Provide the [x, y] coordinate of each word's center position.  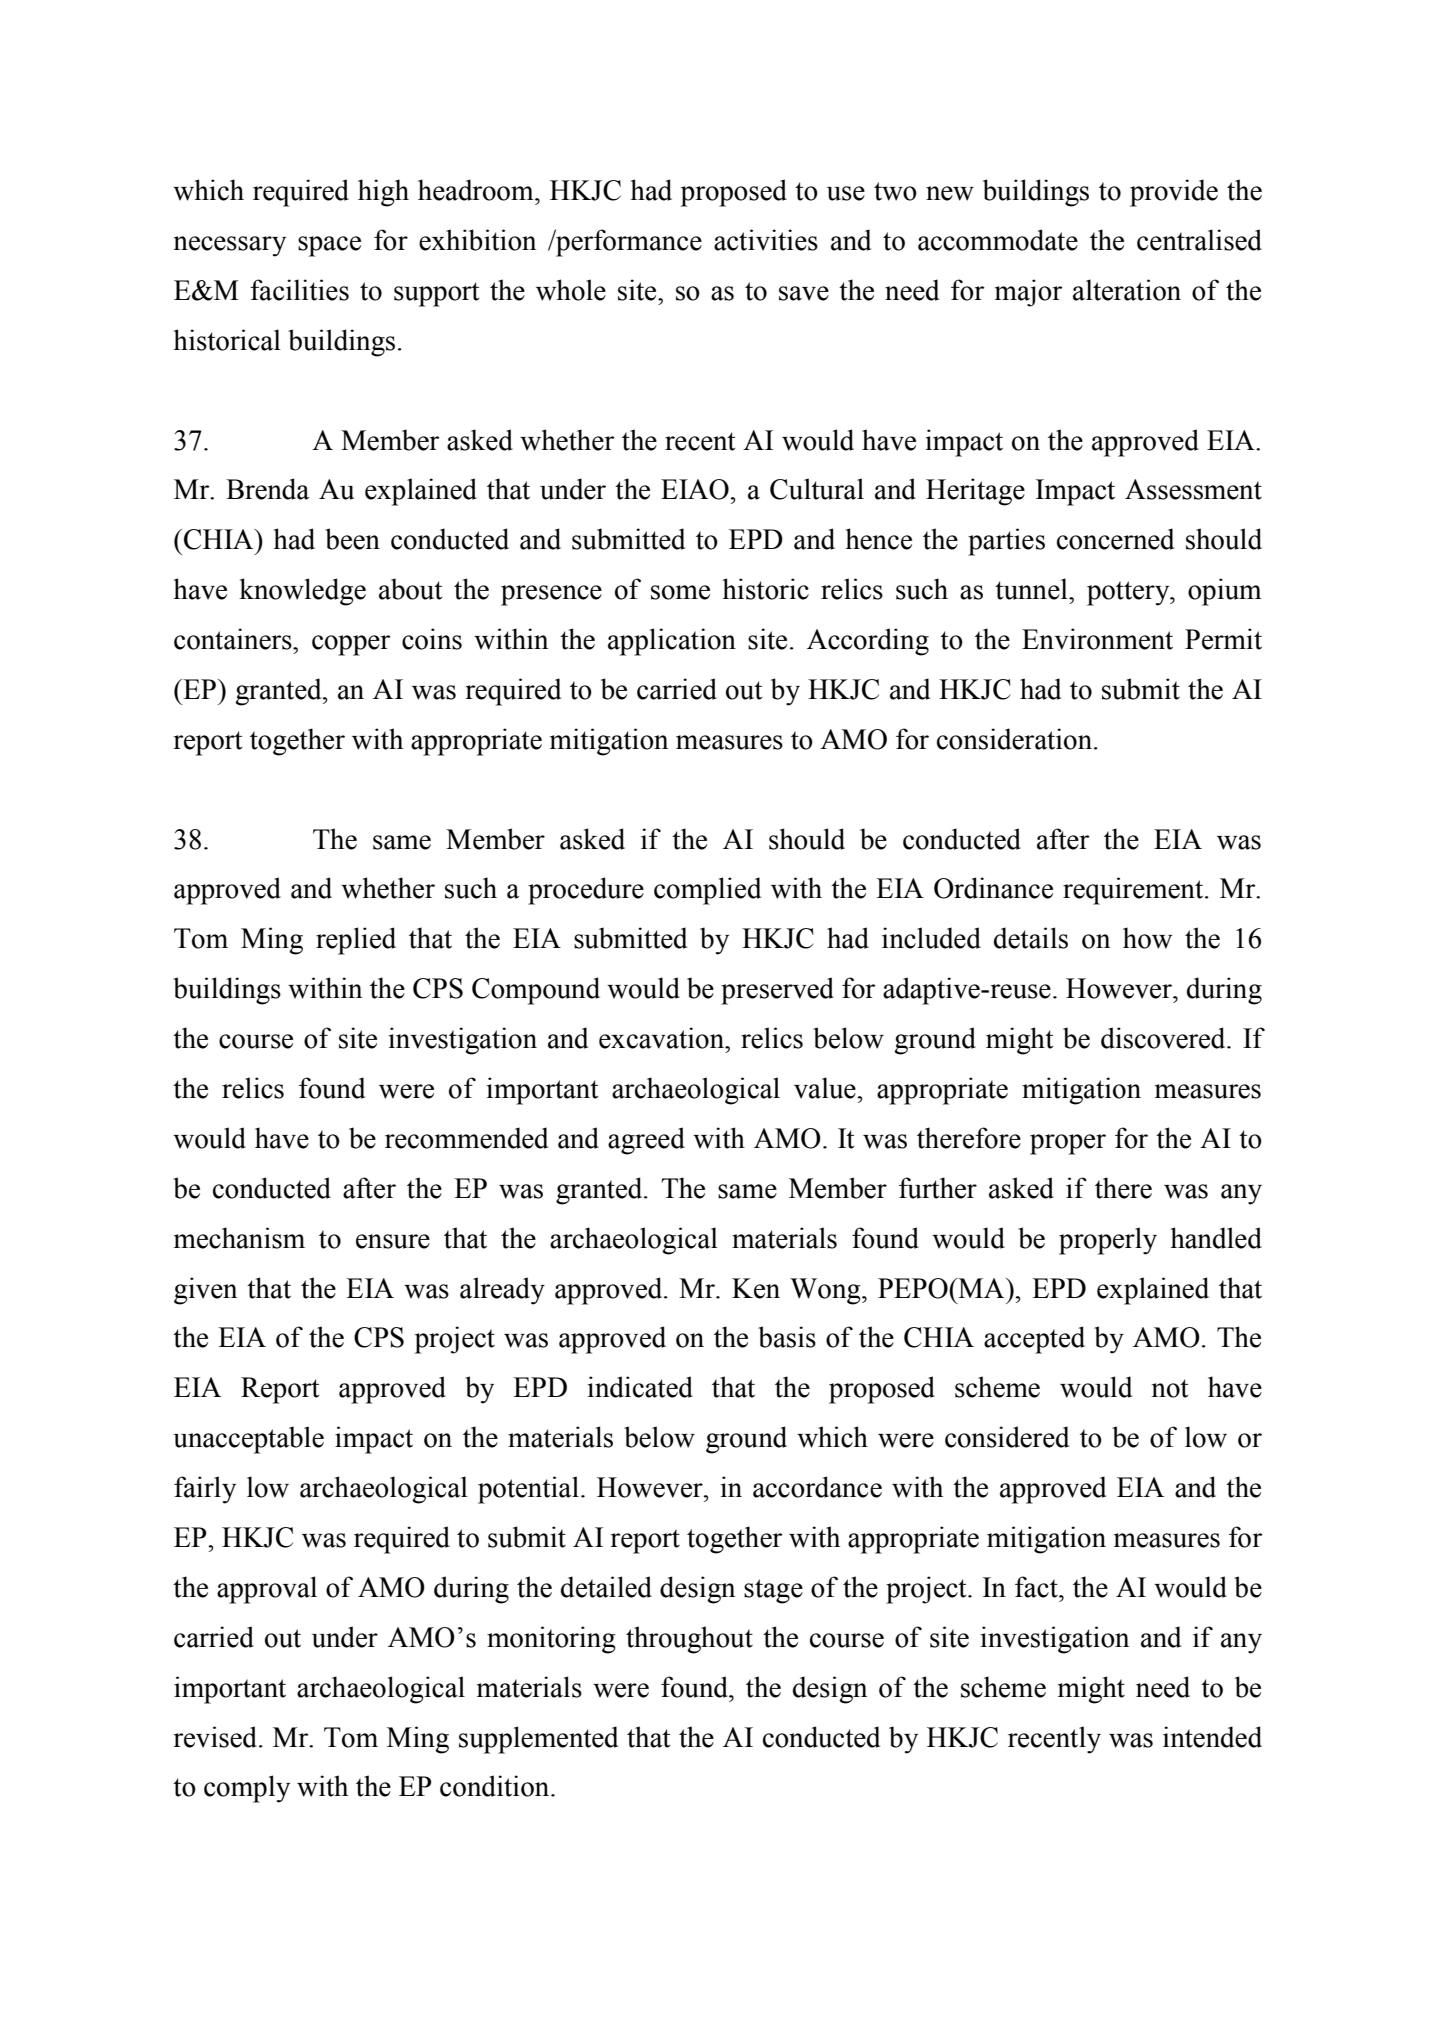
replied [356, 941]
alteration [1127, 290]
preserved [777, 991]
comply [247, 1789]
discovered [1164, 1038]
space [329, 246]
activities [766, 240]
